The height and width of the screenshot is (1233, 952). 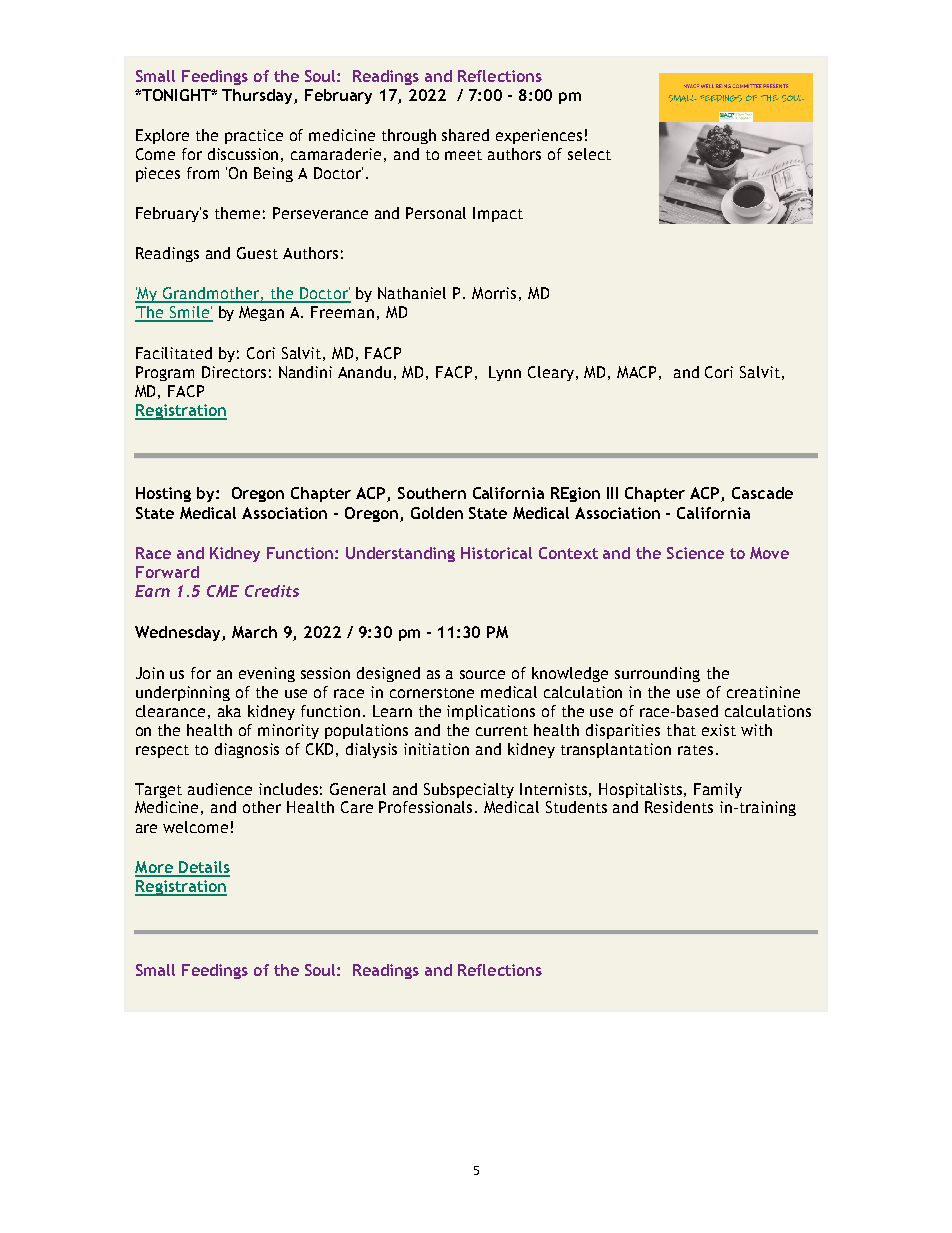 I want to click on select, so click(x=589, y=154).
